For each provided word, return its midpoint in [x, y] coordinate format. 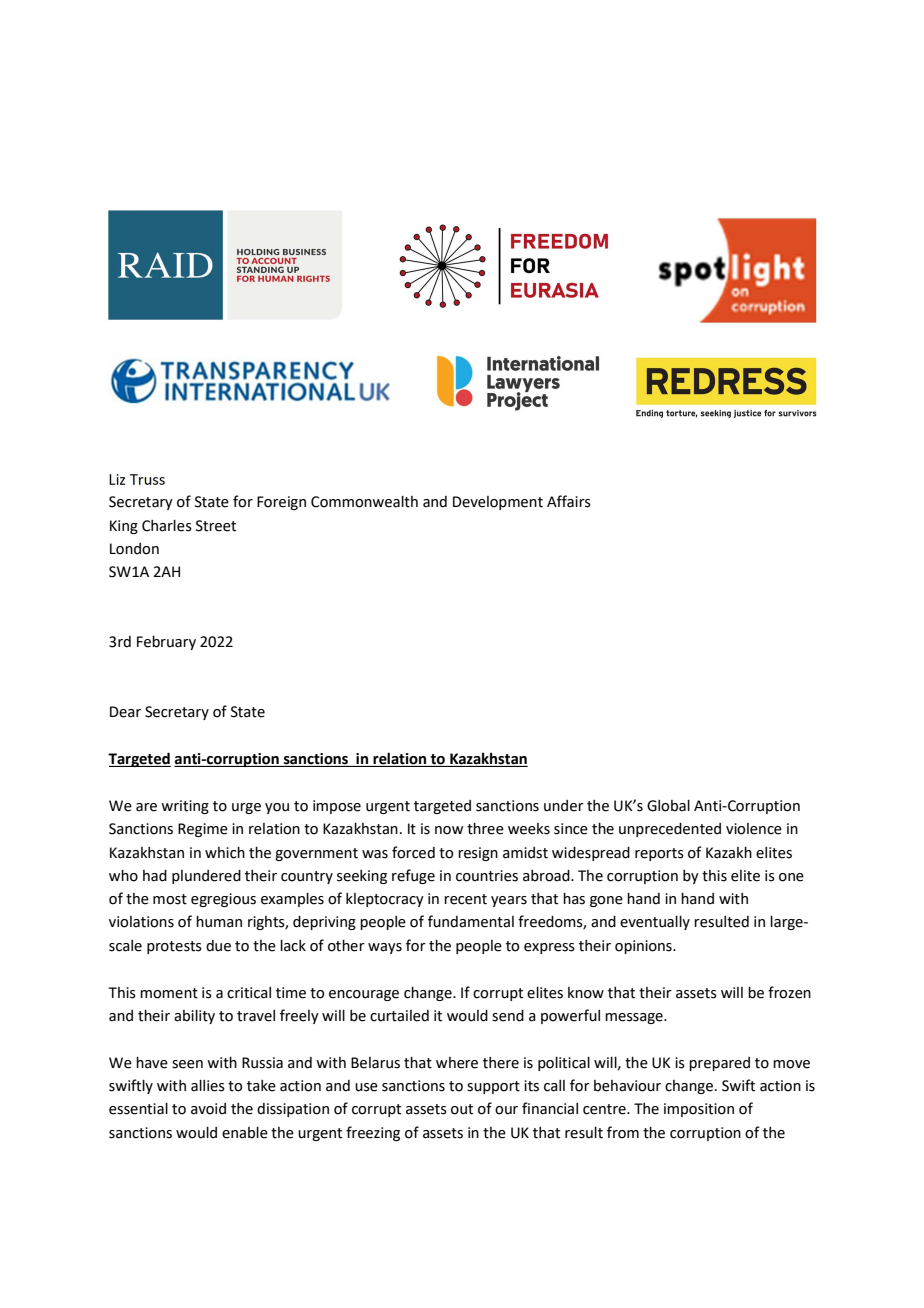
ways [385, 948]
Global [668, 806]
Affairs [569, 501]
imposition [699, 1110]
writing [185, 807]
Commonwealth [364, 502]
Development [498, 503]
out [462, 1109]
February [166, 643]
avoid [208, 1109]
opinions [644, 947]
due [218, 946]
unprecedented [670, 830]
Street [216, 526]
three [485, 829]
